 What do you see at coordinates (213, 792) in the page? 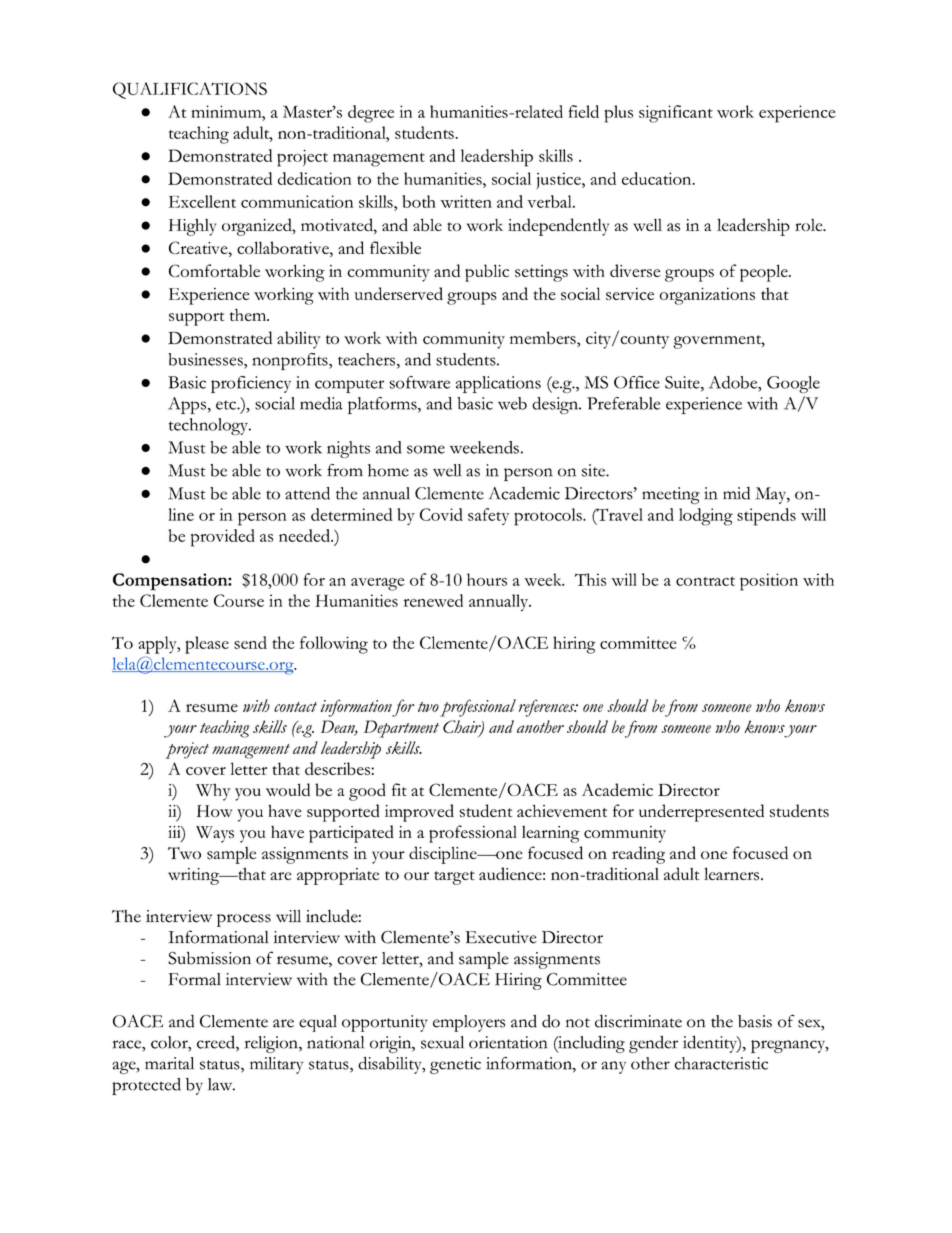
I see `Why` at bounding box center [213, 792].
